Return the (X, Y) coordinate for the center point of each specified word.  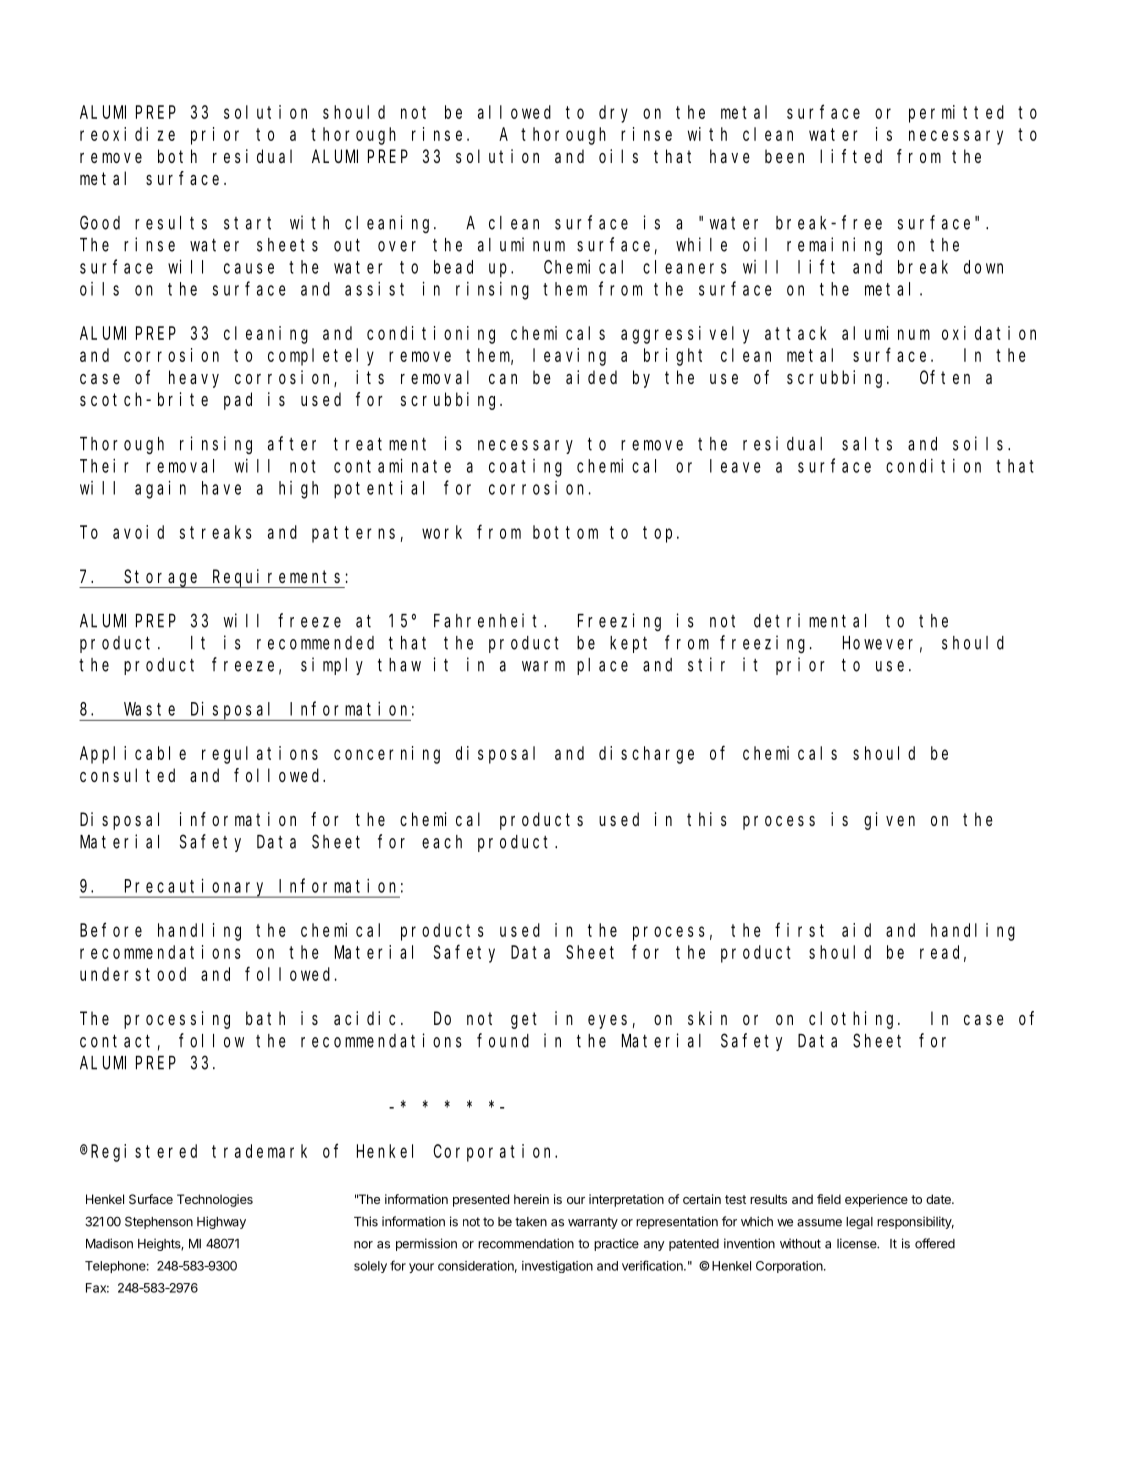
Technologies (215, 1200)
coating (525, 468)
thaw (399, 665)
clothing (854, 1020)
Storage (162, 579)
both (177, 156)
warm (543, 666)
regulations (260, 755)
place (602, 666)
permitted (956, 114)
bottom (565, 532)
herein (531, 1199)
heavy (194, 379)
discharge (646, 755)
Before (111, 930)
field (829, 1199)
